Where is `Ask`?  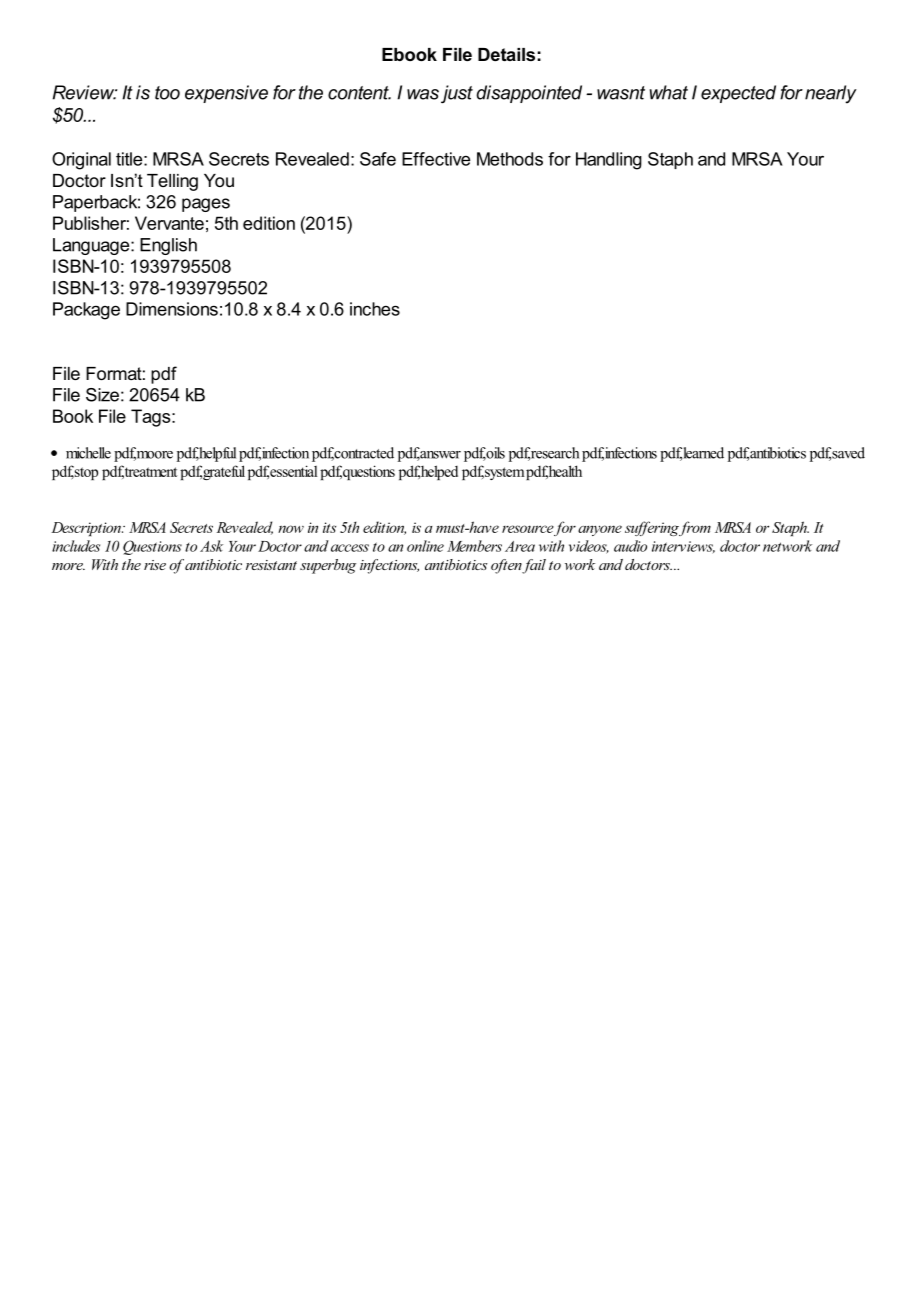
Ask is located at coordinates (211, 546).
